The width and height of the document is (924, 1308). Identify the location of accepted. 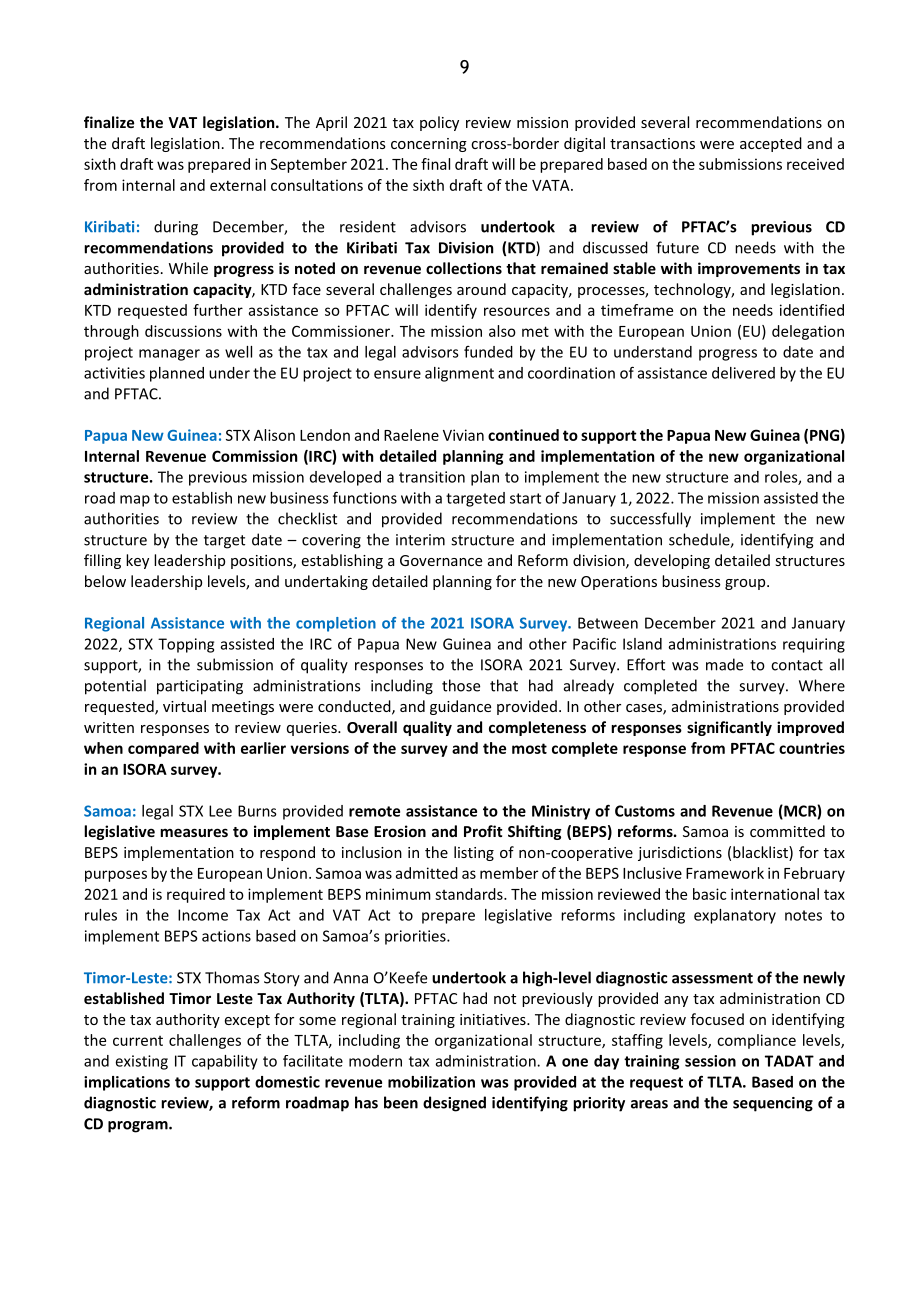
(771, 144).
